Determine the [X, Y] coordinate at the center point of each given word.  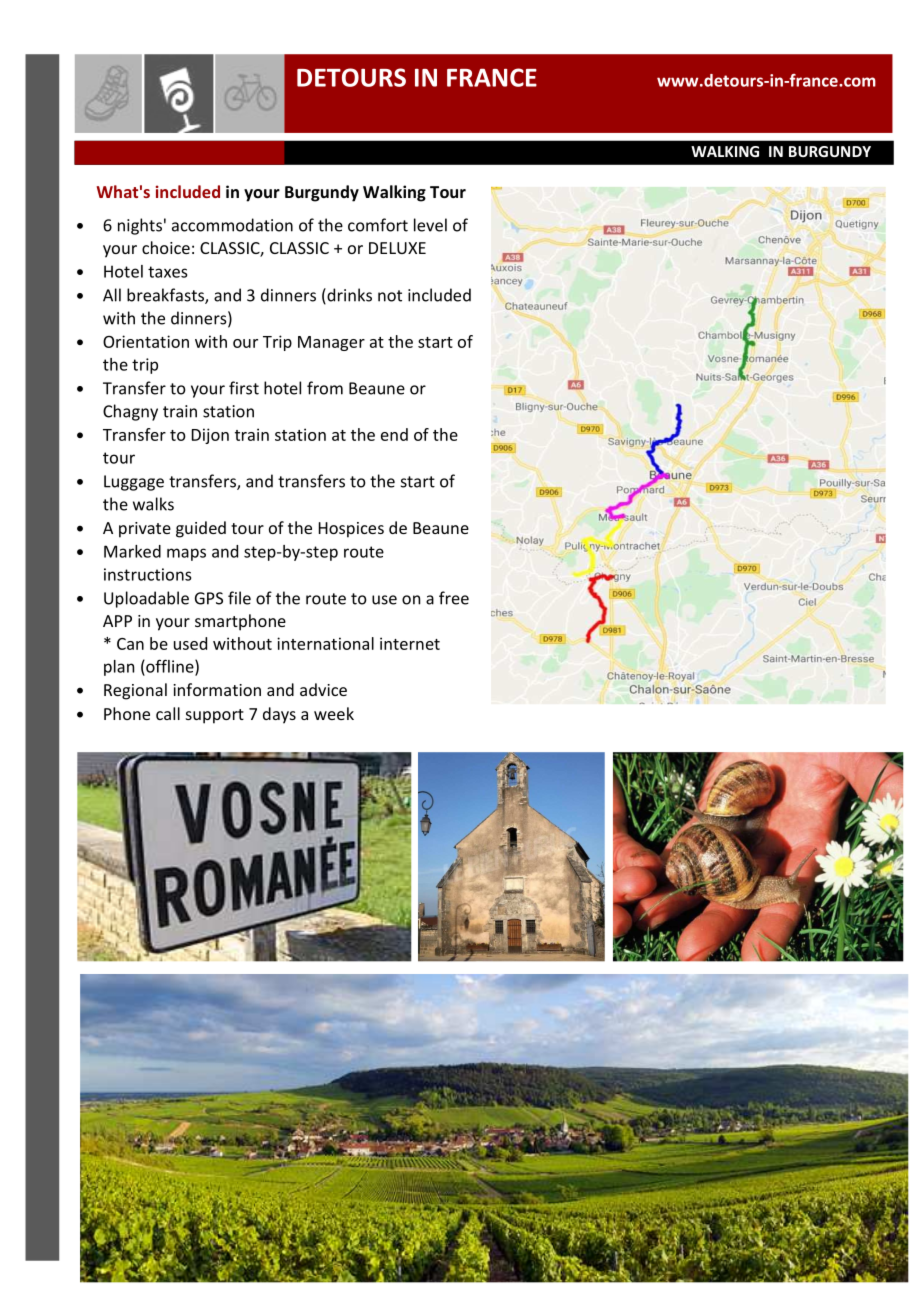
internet [410, 643]
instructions [147, 574]
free [454, 598]
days [279, 715]
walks [153, 504]
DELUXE [397, 248]
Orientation [146, 341]
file [239, 598]
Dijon [210, 436]
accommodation [232, 225]
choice [166, 247]
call [168, 713]
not [390, 296]
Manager [331, 343]
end [394, 434]
